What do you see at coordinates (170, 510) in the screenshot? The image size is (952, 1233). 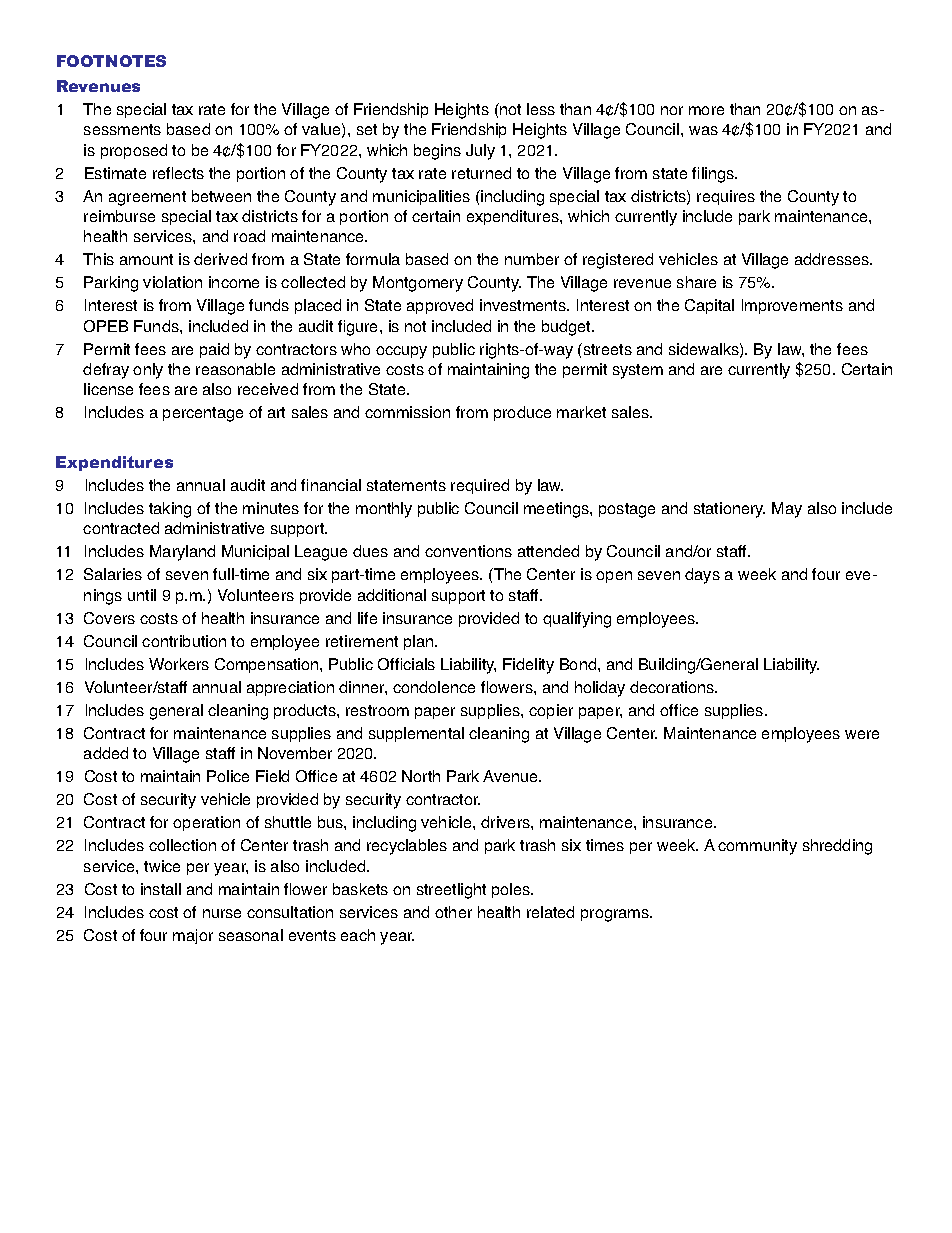 I see `taking` at bounding box center [170, 510].
